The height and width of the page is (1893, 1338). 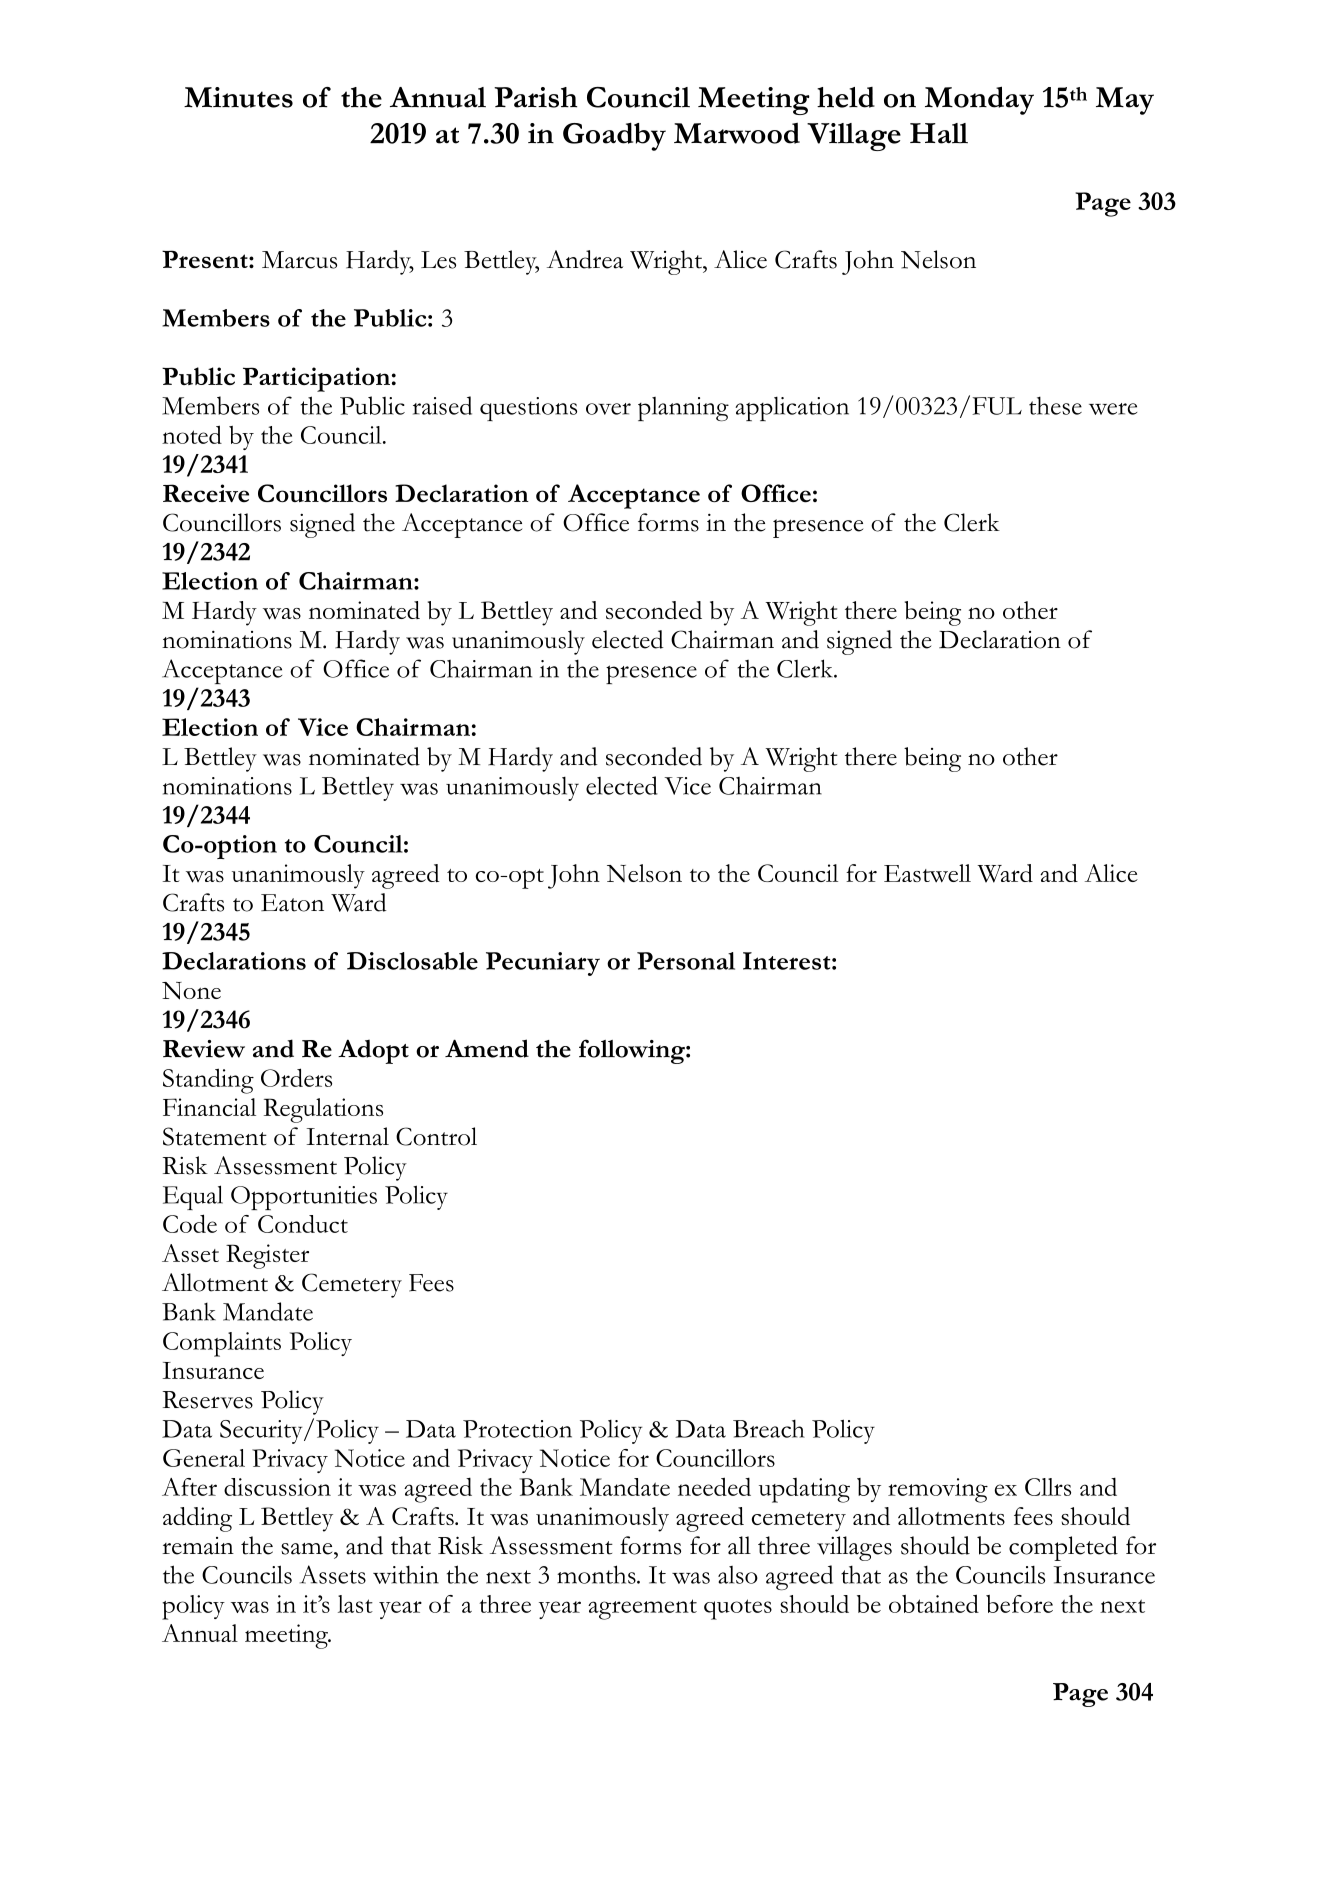 What do you see at coordinates (979, 100) in the page?
I see `Monday` at bounding box center [979, 100].
